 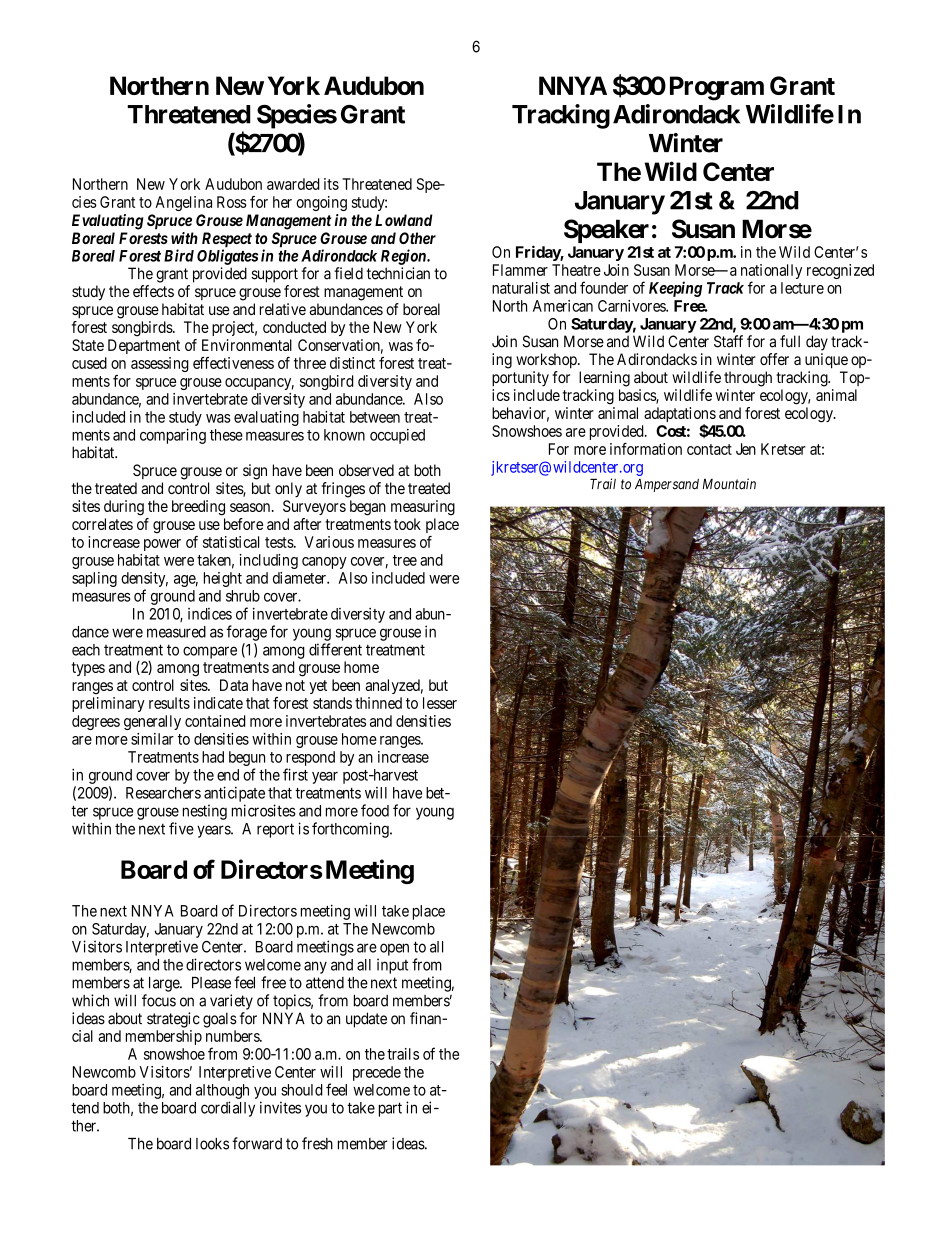 What do you see at coordinates (377, 1073) in the screenshot?
I see `precede` at bounding box center [377, 1073].
